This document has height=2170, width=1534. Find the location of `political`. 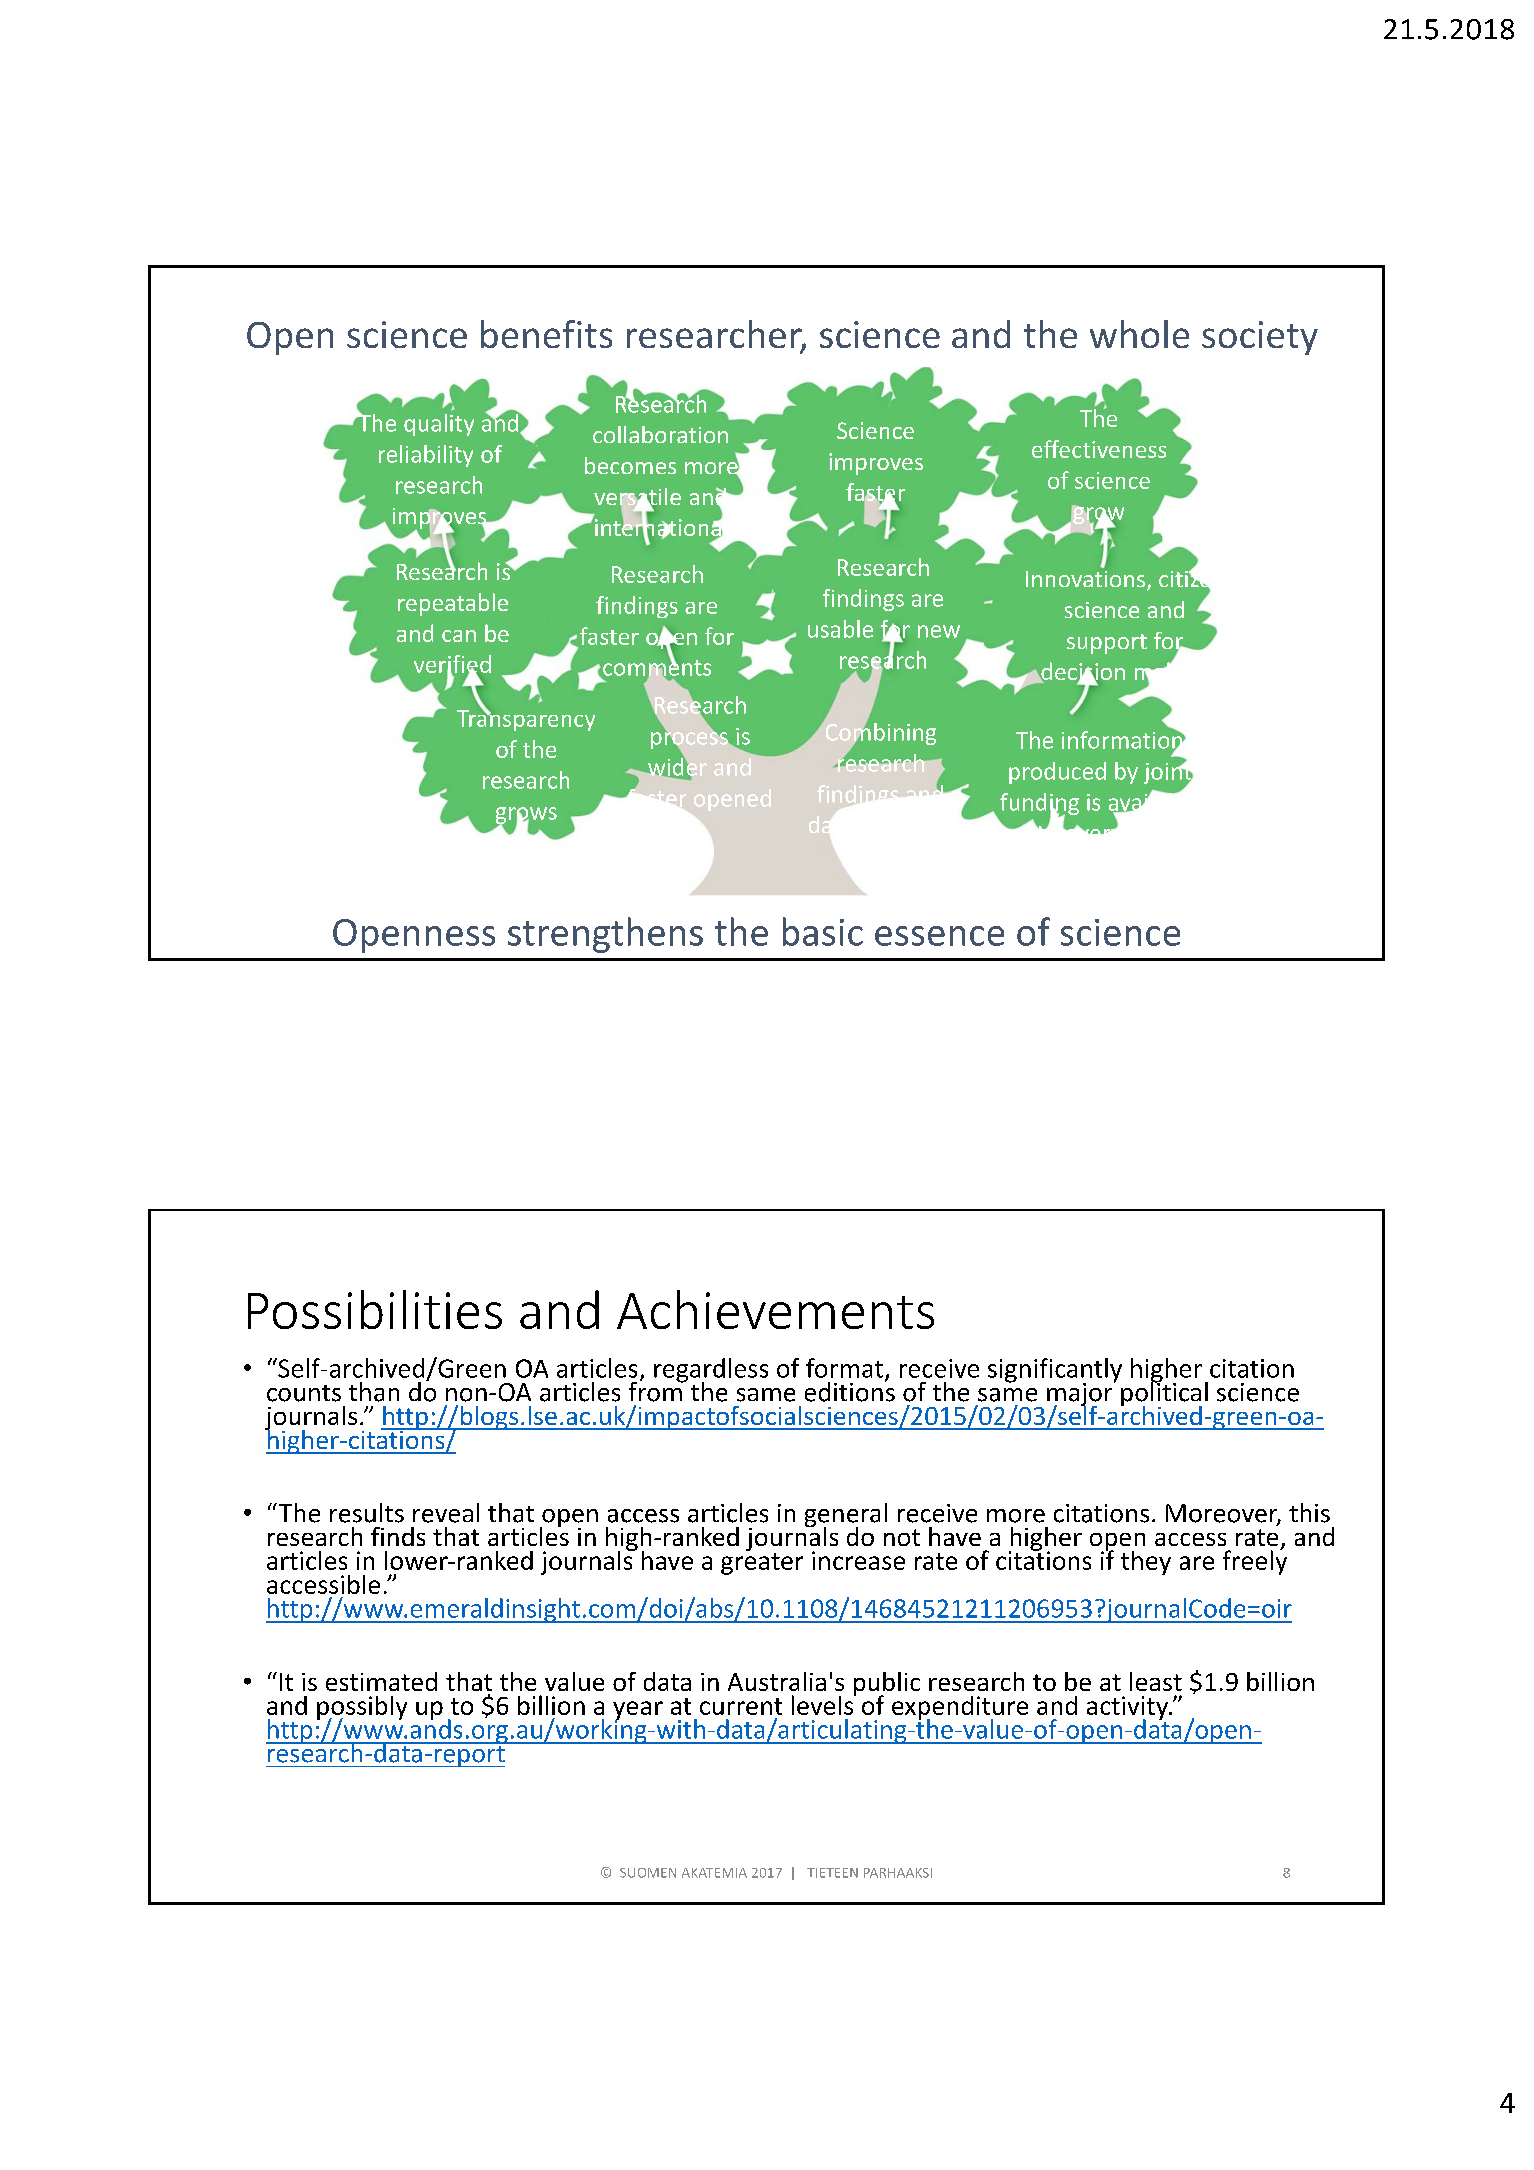

political is located at coordinates (1164, 1394).
